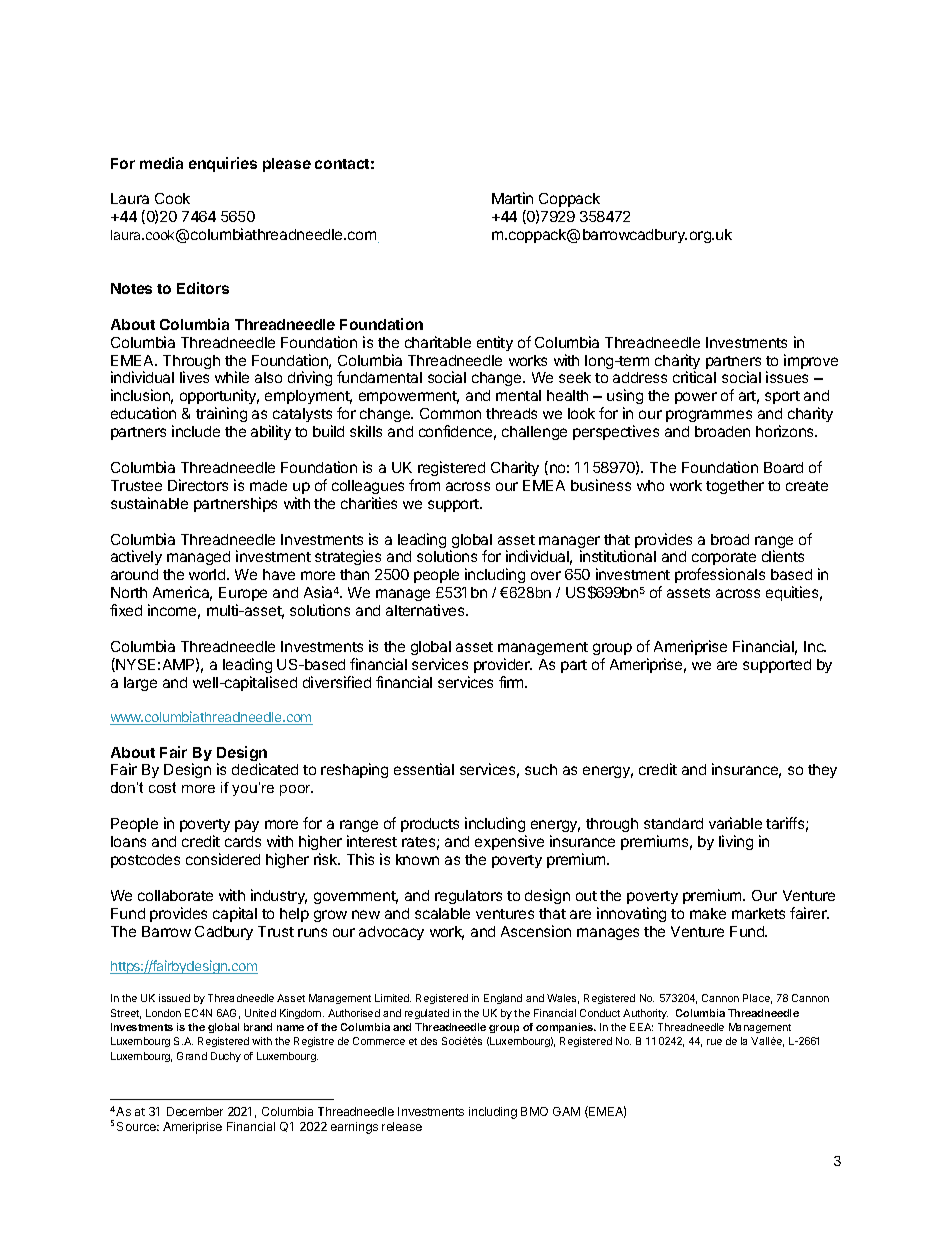  I want to click on Martin, so click(512, 198).
